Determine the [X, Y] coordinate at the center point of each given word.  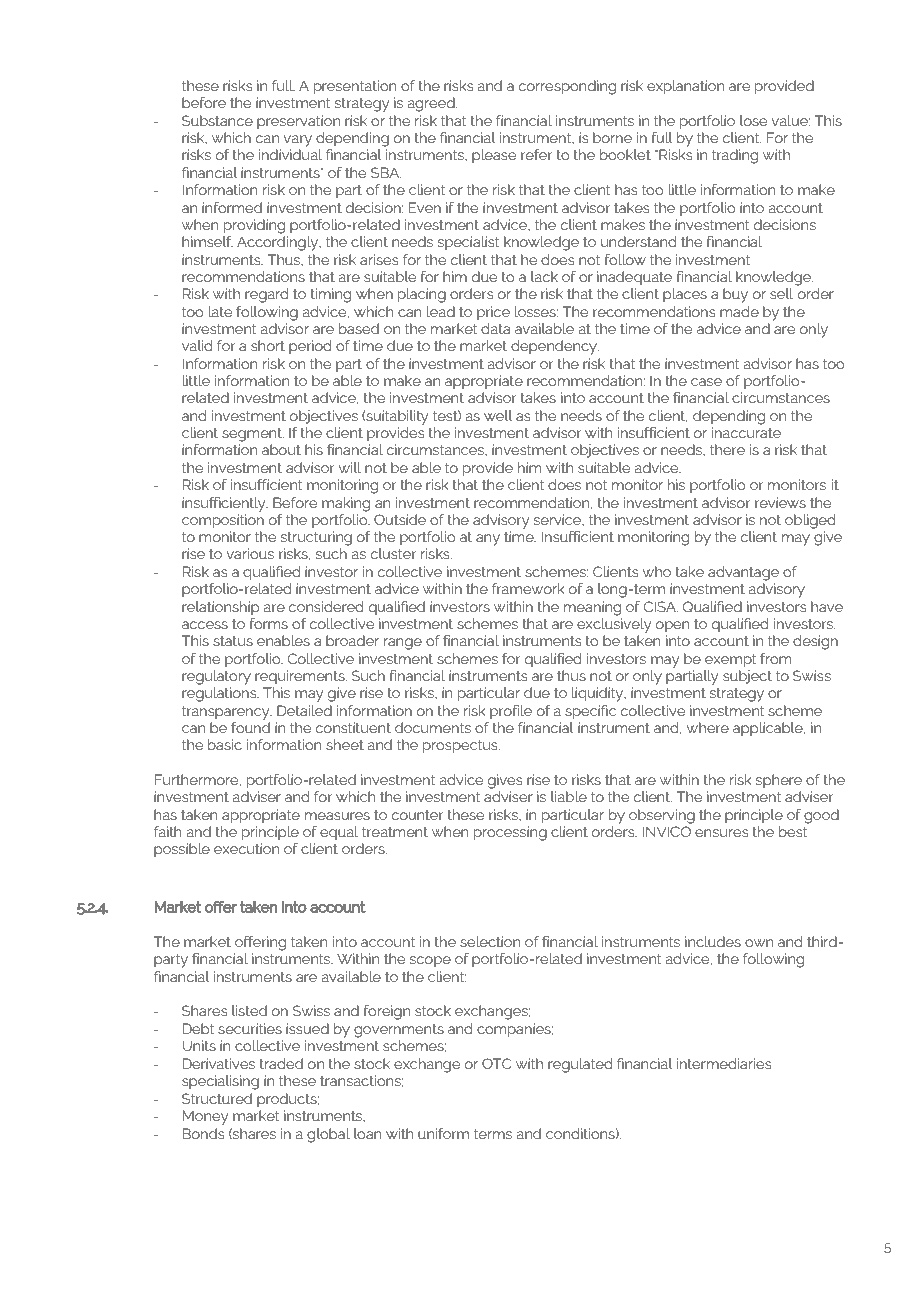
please [494, 156]
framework [528, 588]
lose [753, 120]
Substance [217, 120]
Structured [217, 1098]
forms [268, 623]
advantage [743, 573]
